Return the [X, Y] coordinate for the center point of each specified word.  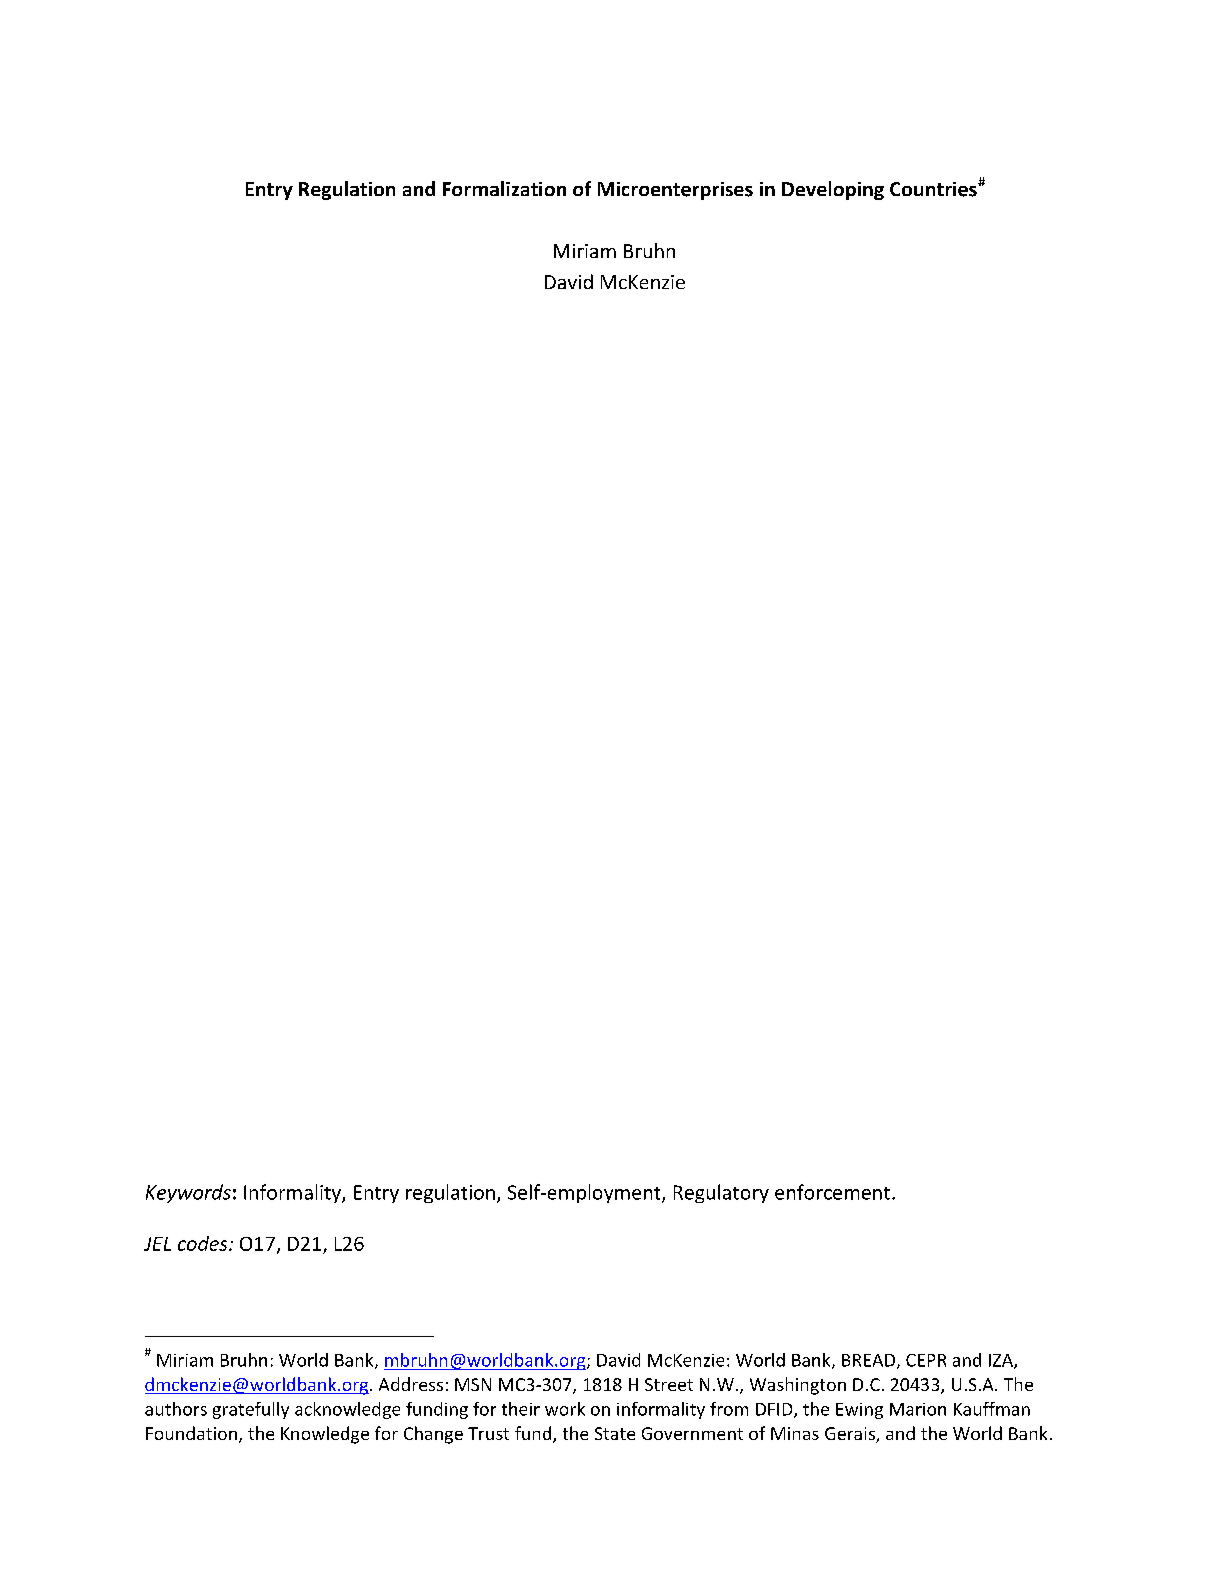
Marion [918, 1409]
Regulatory [721, 1193]
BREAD [870, 1361]
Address [411, 1384]
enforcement [832, 1192]
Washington [798, 1386]
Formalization [504, 188]
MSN [473, 1384]
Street [669, 1384]
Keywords [188, 1193]
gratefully [251, 1410]
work [565, 1409]
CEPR [926, 1360]
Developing [833, 190]
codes [204, 1243]
